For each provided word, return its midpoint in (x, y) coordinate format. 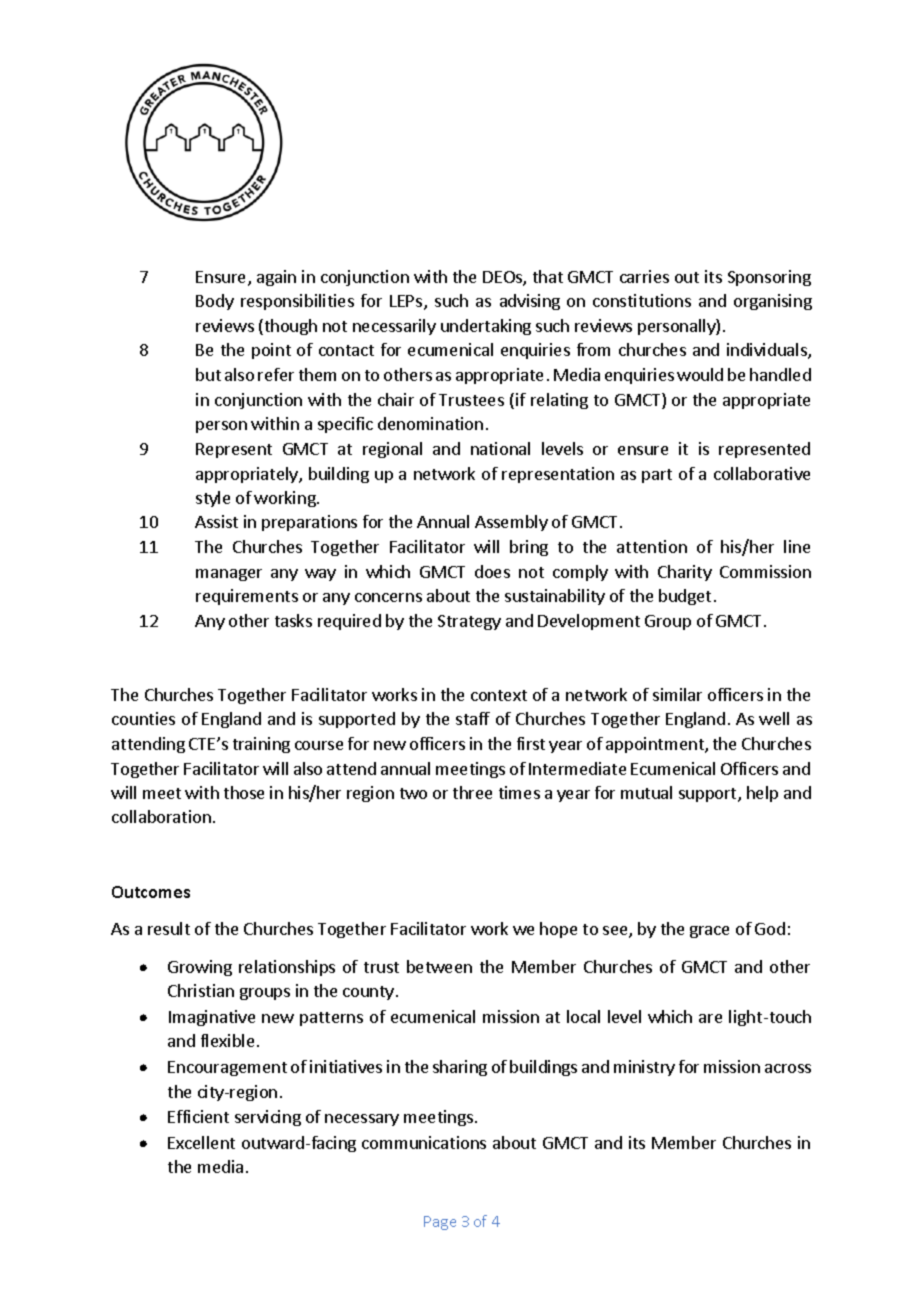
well (774, 718)
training (261, 745)
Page (440, 1223)
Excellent (201, 1142)
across (788, 1068)
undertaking (486, 327)
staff (473, 718)
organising (773, 302)
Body (215, 302)
